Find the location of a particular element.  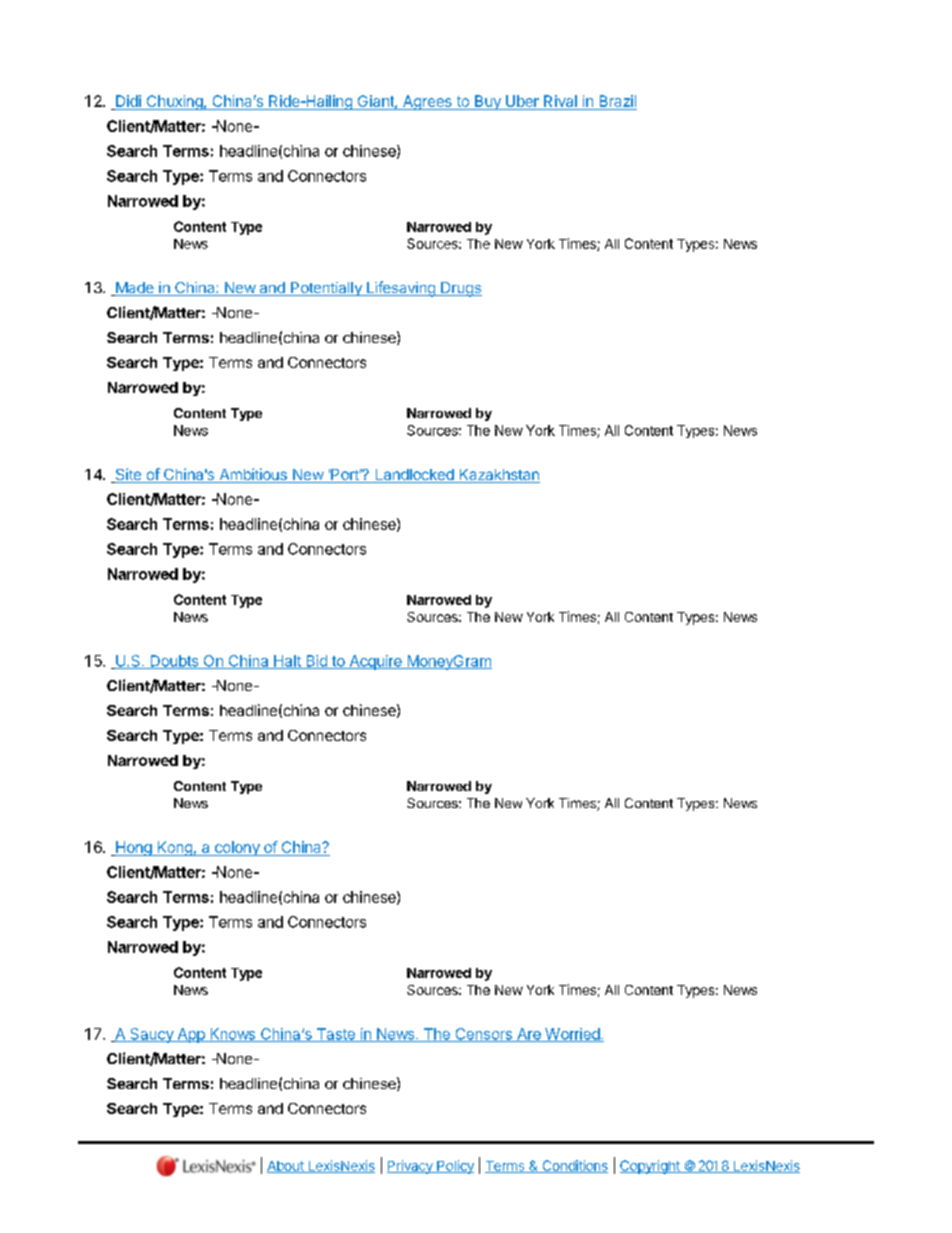

Bid is located at coordinates (316, 662).
